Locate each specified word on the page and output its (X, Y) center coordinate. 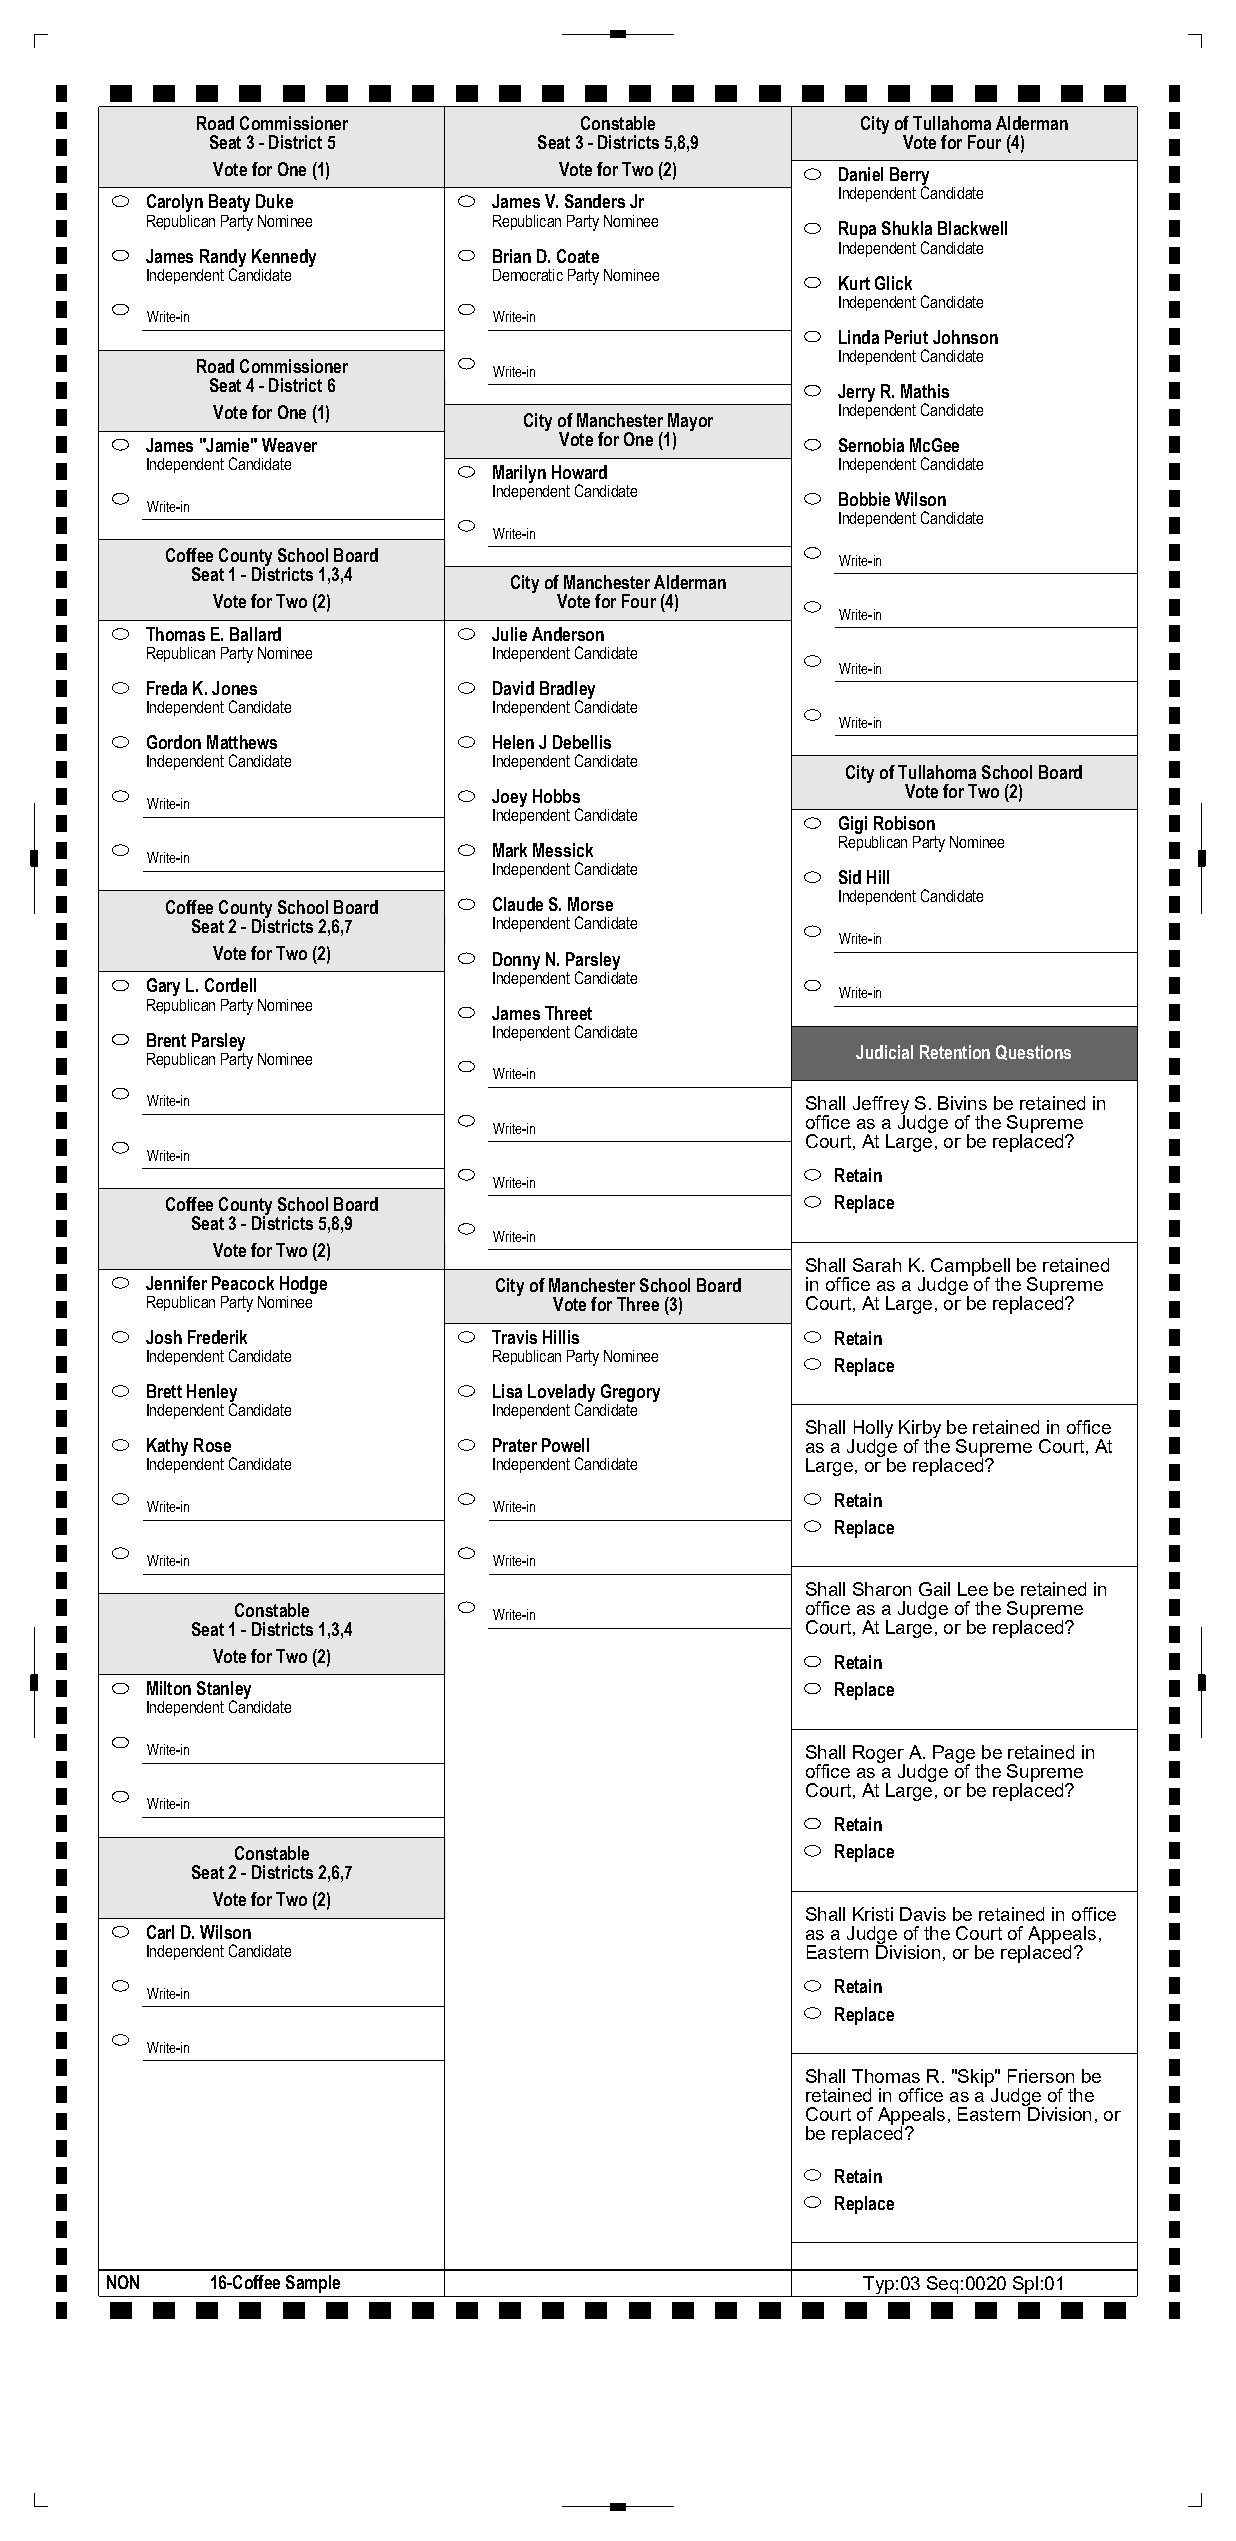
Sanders (595, 201)
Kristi (873, 1914)
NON (123, 2282)
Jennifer (176, 1283)
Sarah (877, 1265)
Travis (514, 1337)
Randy (223, 259)
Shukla (907, 228)
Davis (923, 1914)
